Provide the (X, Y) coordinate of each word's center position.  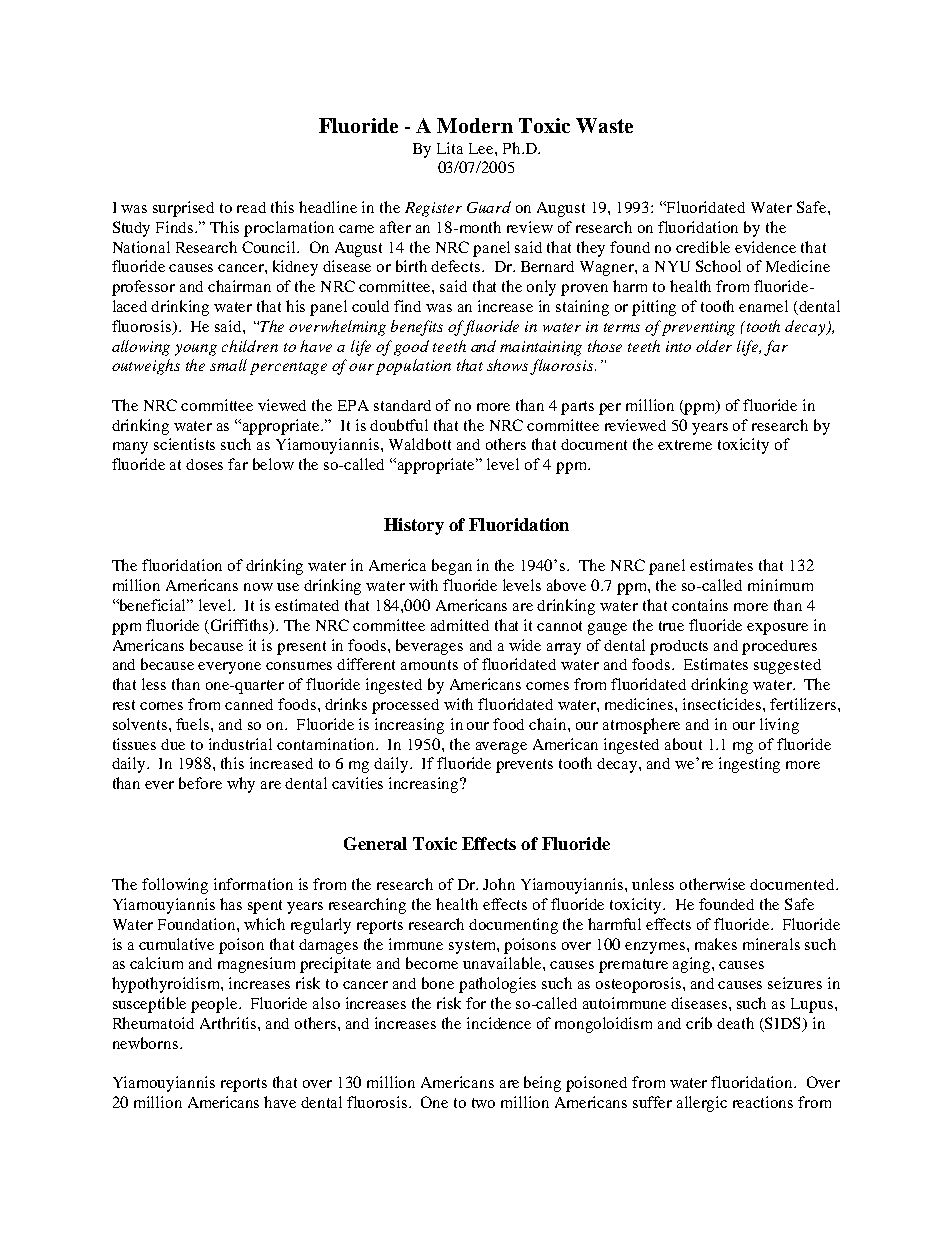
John (499, 884)
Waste (604, 125)
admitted (460, 625)
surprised (183, 209)
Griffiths (241, 626)
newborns (145, 1043)
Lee (482, 148)
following (175, 886)
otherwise (712, 884)
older (714, 346)
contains (700, 605)
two (483, 1103)
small (228, 365)
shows (509, 366)
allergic (702, 1104)
